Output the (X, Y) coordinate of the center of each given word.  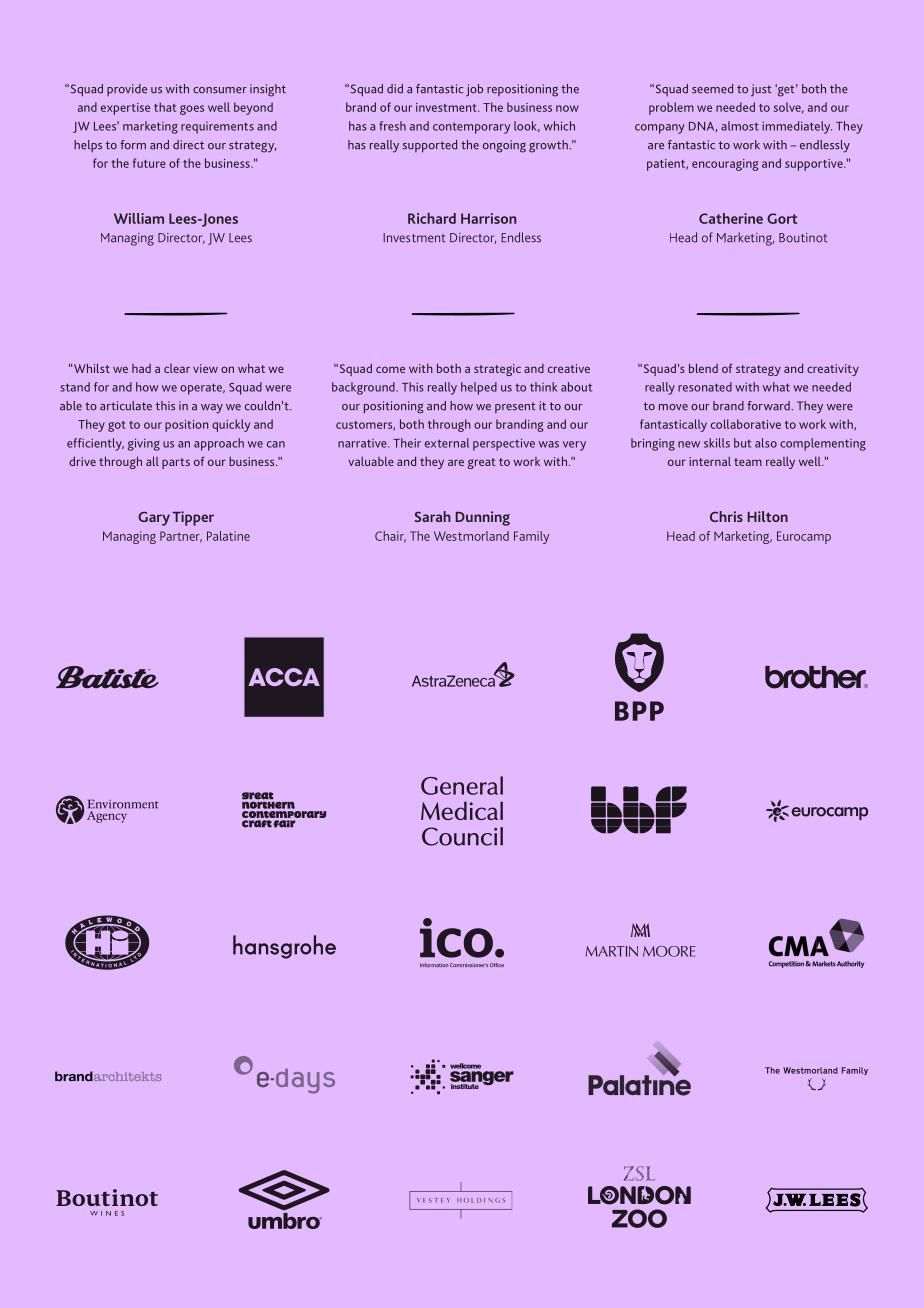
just (761, 90)
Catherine (731, 218)
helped (479, 388)
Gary (154, 518)
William (139, 218)
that (165, 107)
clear (177, 368)
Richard (432, 218)
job (474, 90)
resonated (705, 387)
